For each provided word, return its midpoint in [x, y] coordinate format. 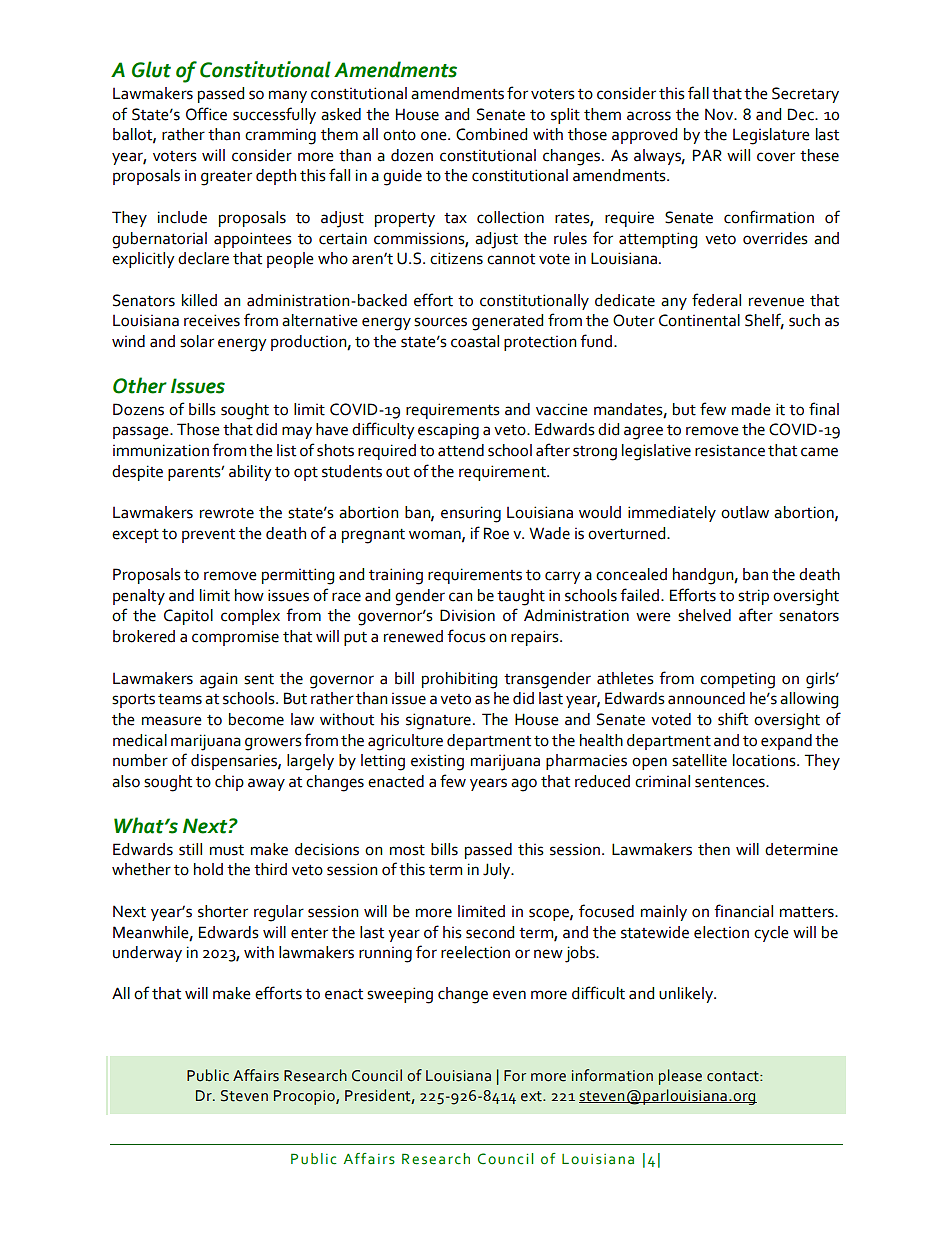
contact [734, 1076]
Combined [491, 134]
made [751, 409]
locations [765, 760]
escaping [448, 432]
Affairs [256, 1075]
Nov [720, 114]
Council [377, 1075]
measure [172, 721]
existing [437, 762]
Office [206, 114]
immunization [161, 450]
